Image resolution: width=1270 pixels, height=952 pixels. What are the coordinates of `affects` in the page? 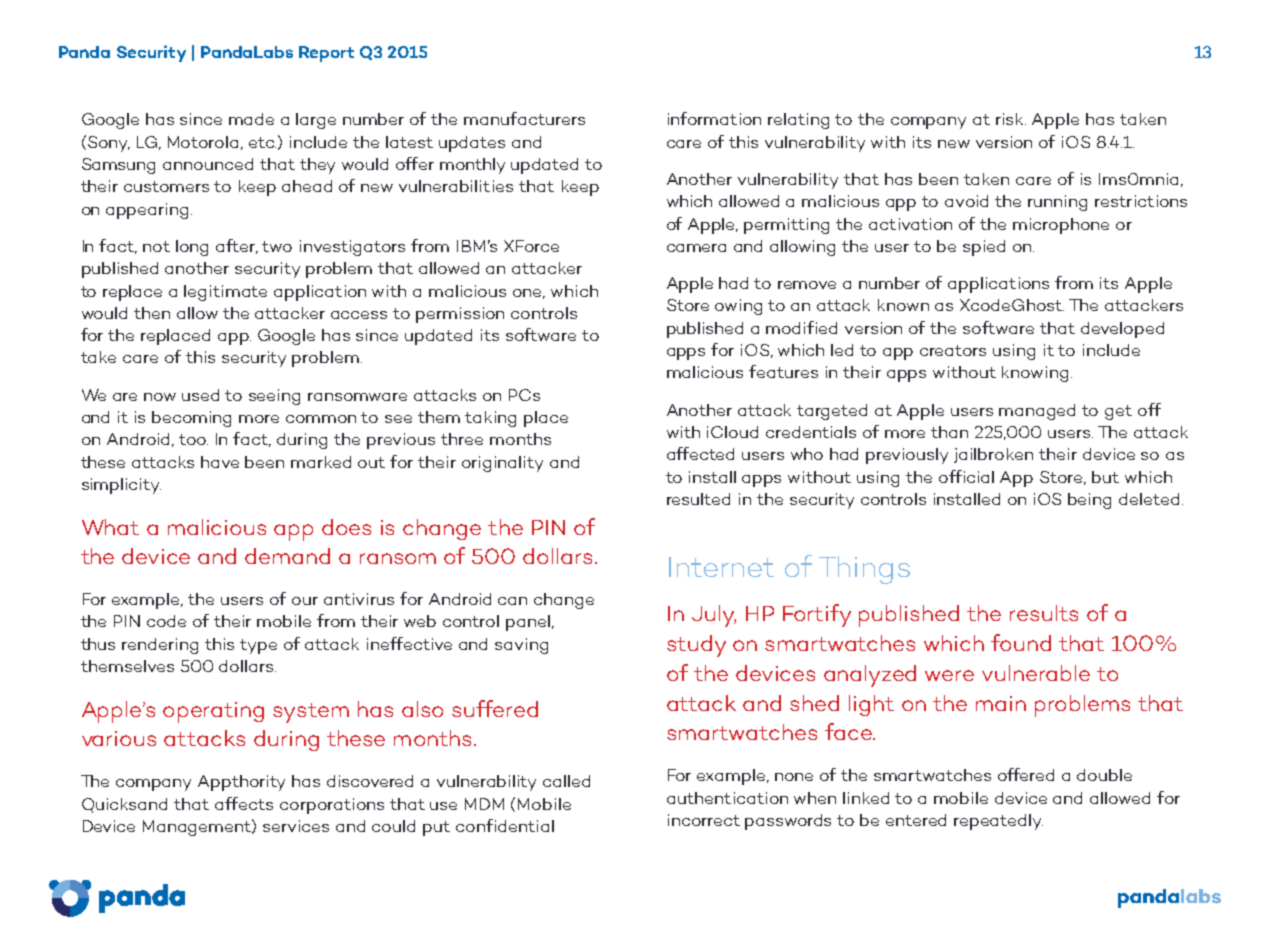 It's located at (244, 803).
